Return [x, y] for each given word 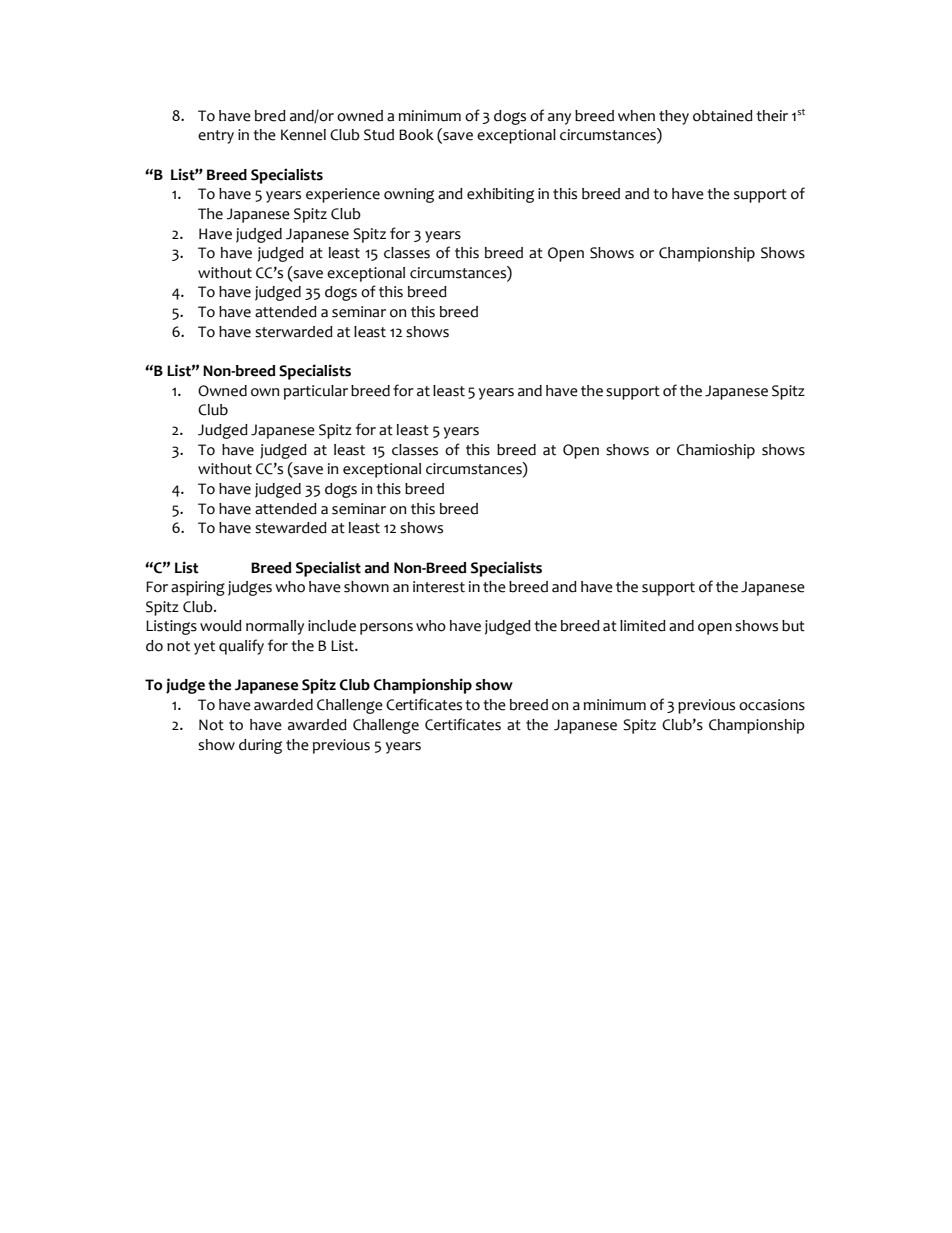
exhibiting [500, 195]
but [793, 626]
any [559, 119]
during [260, 746]
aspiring [198, 588]
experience [343, 195]
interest [439, 587]
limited [643, 626]
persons [386, 629]
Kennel [303, 135]
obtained [723, 116]
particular [316, 392]
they [674, 117]
